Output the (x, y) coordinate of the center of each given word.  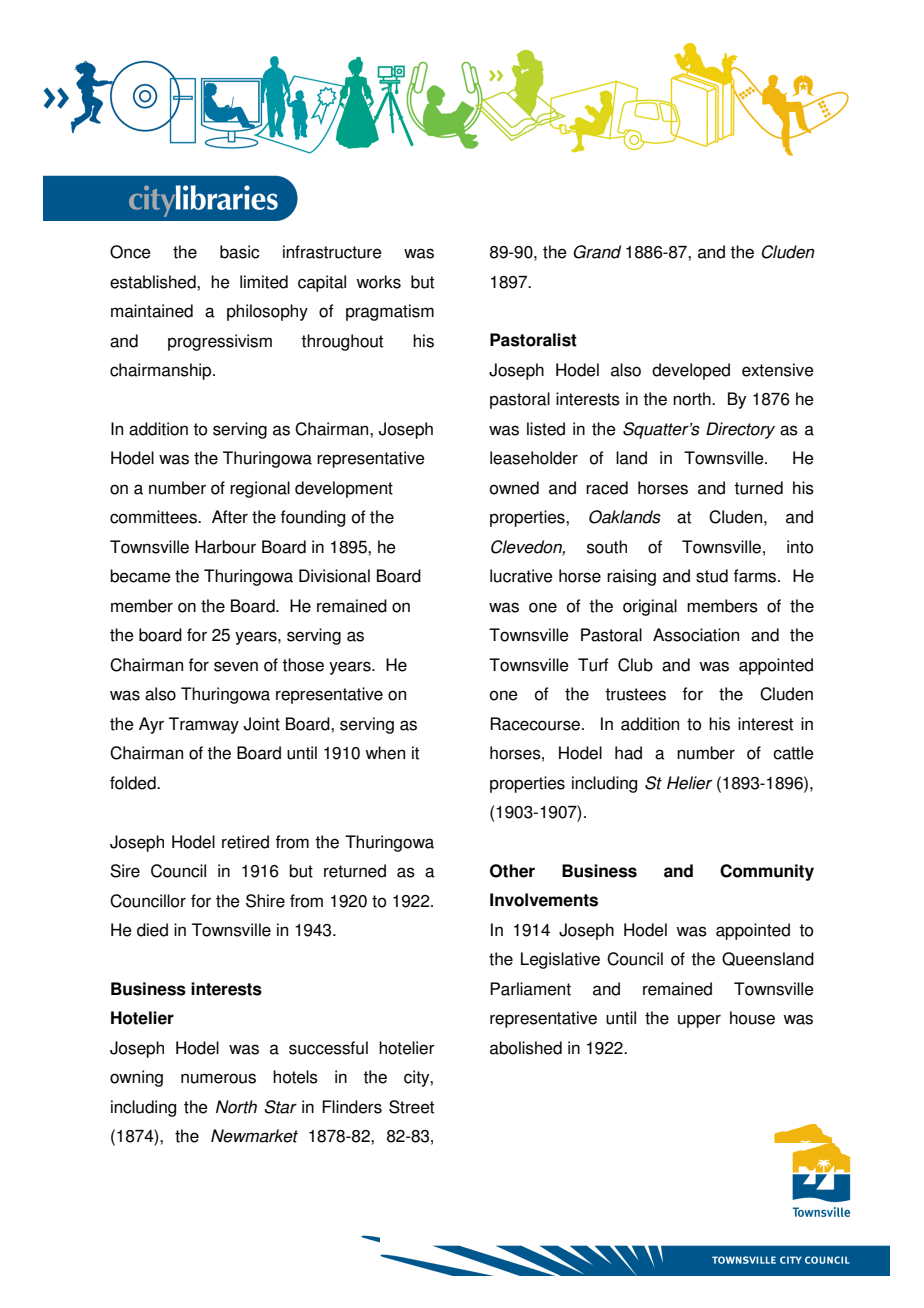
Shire (265, 901)
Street (411, 1107)
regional (260, 489)
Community (767, 872)
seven (236, 666)
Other (512, 871)
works (378, 282)
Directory (740, 430)
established (154, 282)
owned (514, 488)
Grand (597, 252)
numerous (218, 1078)
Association (696, 635)
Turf (593, 665)
